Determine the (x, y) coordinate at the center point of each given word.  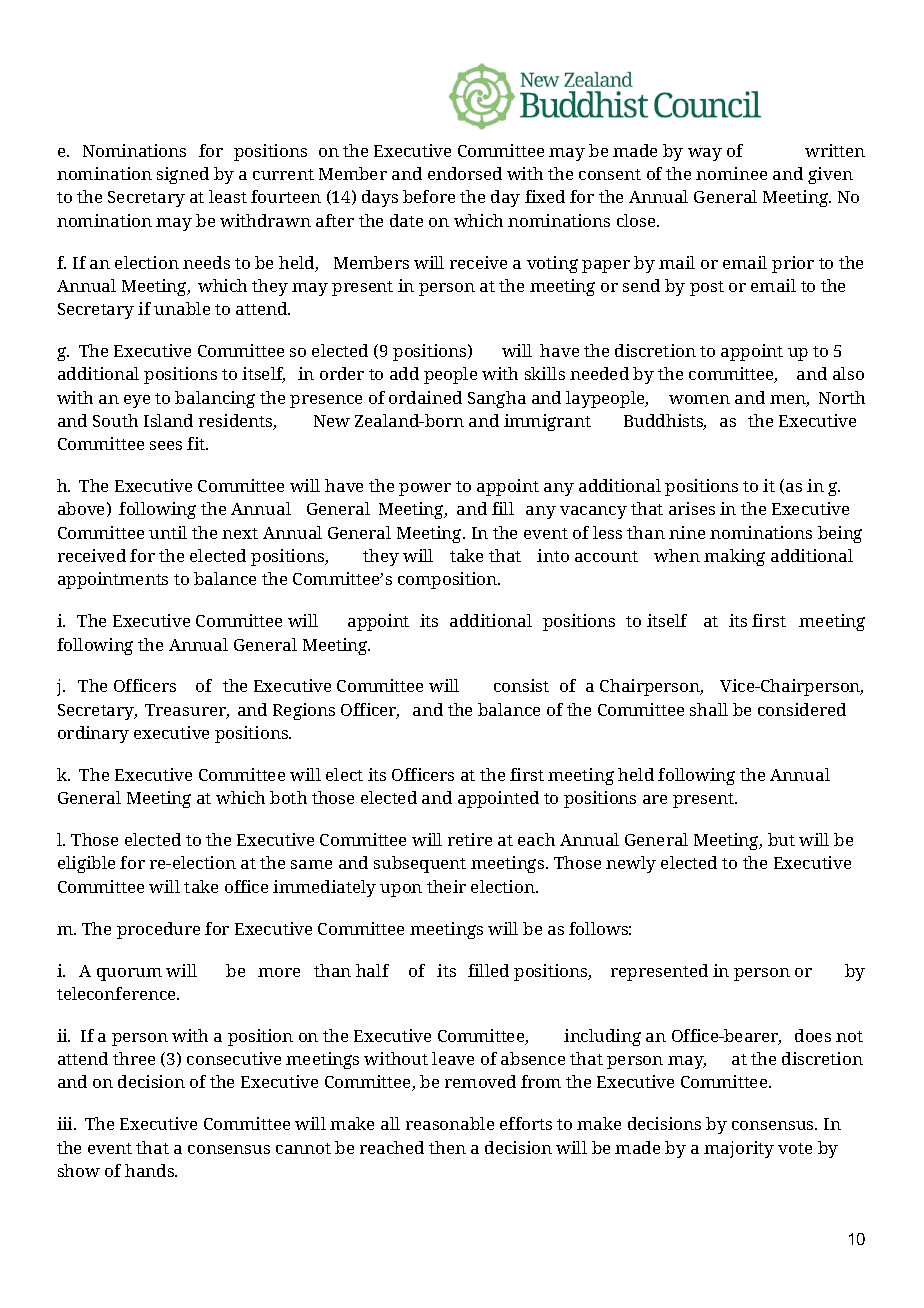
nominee (731, 173)
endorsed (465, 173)
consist (521, 685)
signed (183, 175)
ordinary (93, 734)
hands (151, 1170)
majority (739, 1149)
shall (709, 709)
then (447, 1147)
